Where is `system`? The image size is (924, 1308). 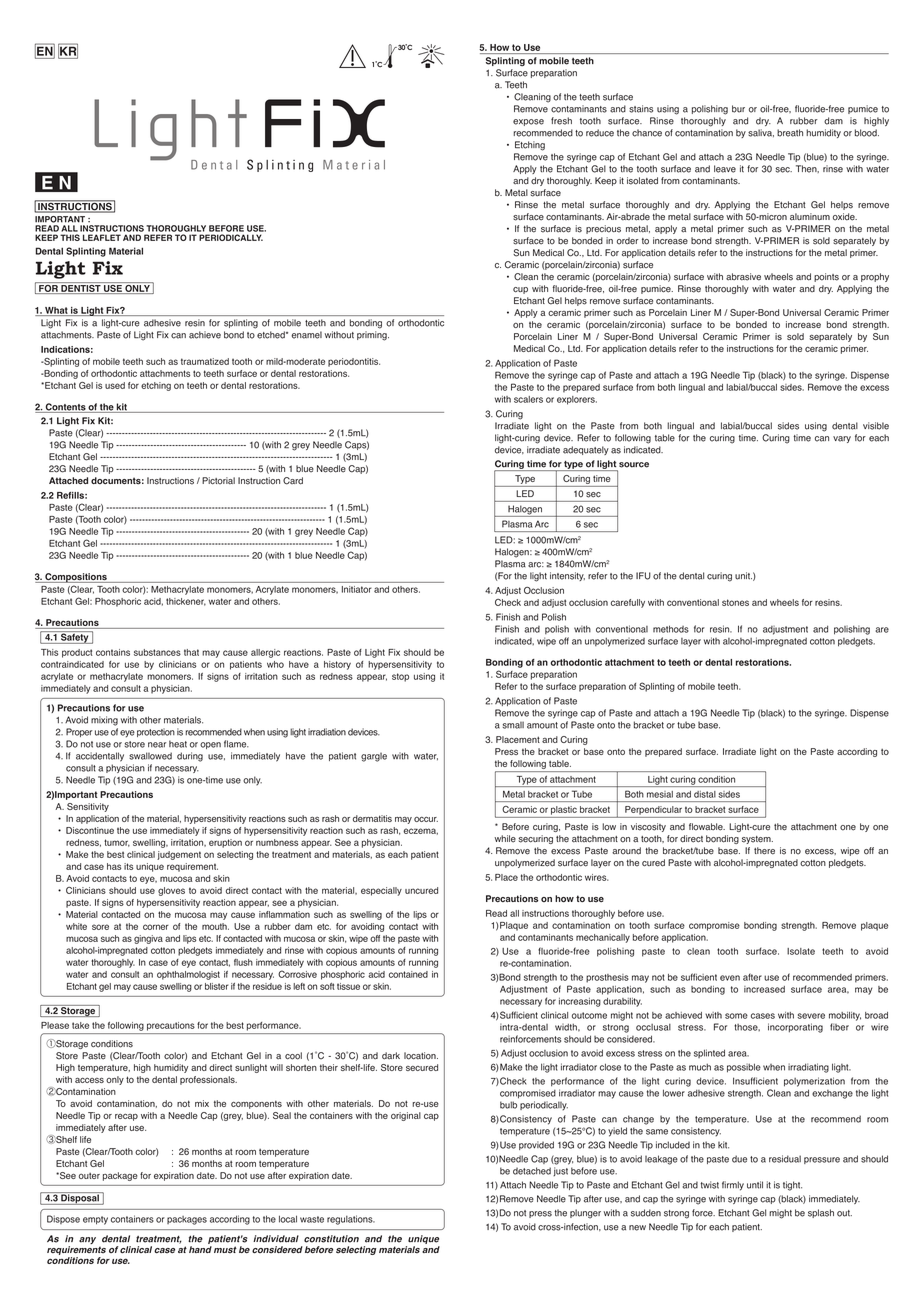 system is located at coordinates (757, 840).
